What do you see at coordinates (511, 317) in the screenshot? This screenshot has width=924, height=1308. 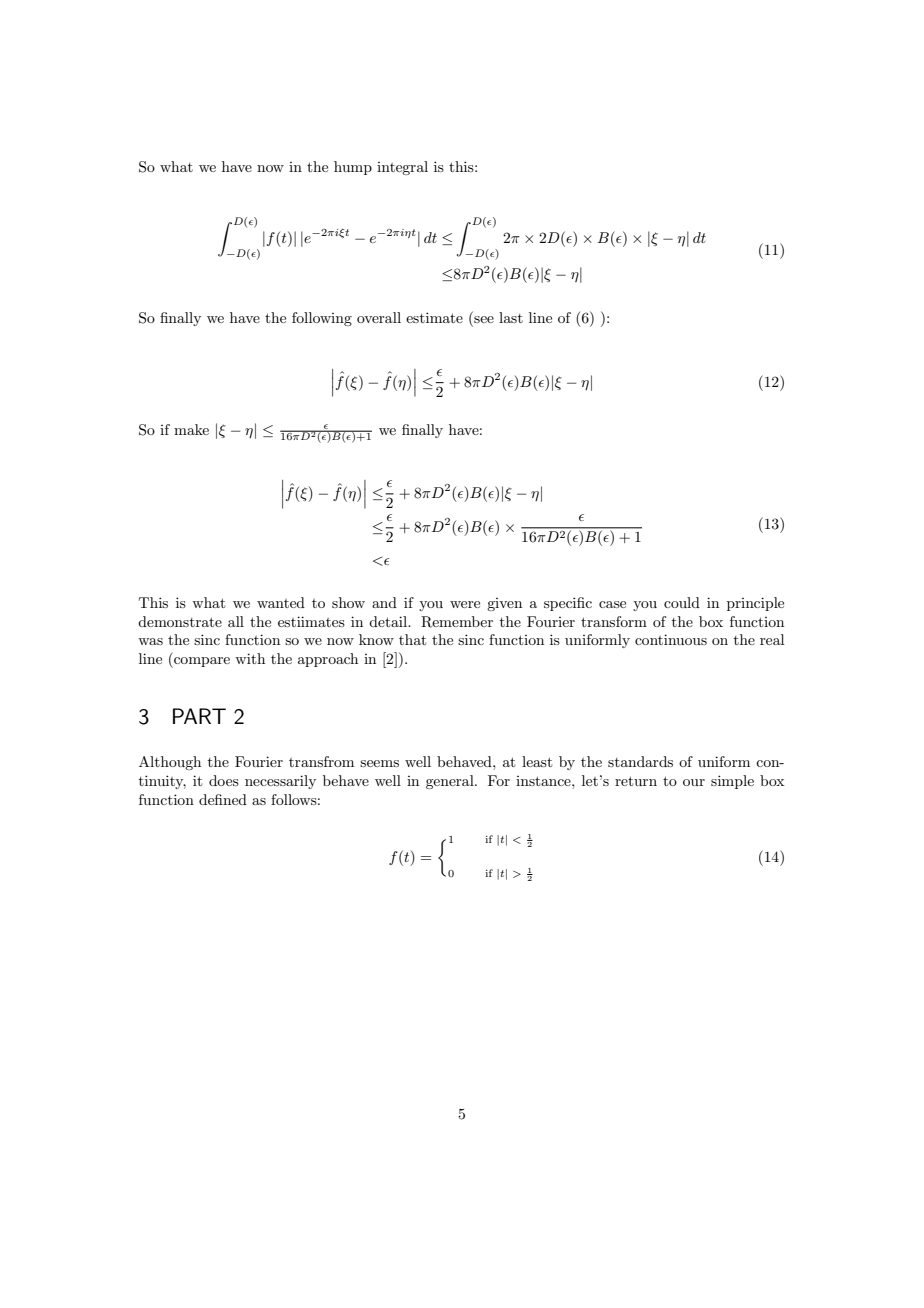 I see `last` at bounding box center [511, 317].
